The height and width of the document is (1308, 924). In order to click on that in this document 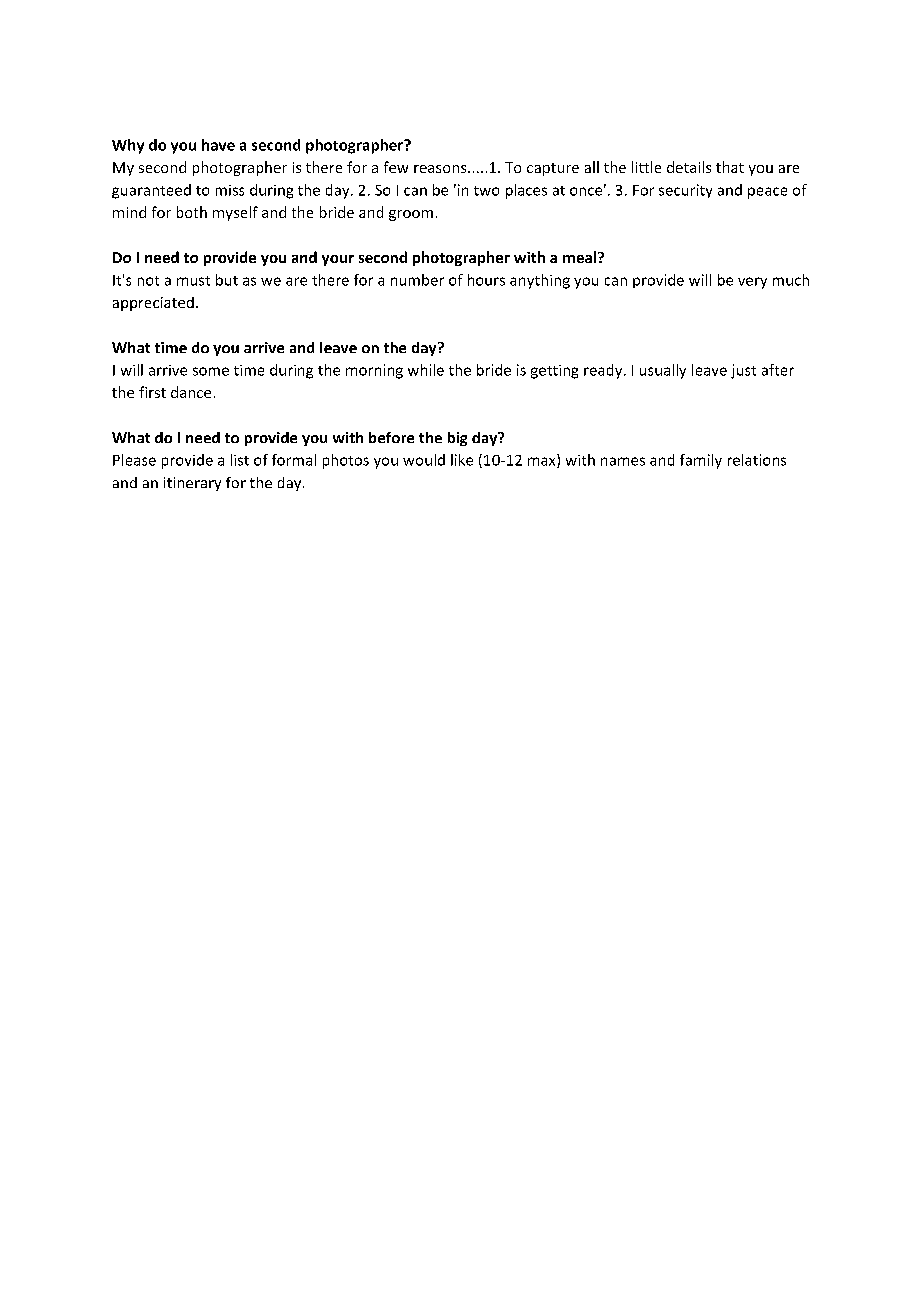, I will do `click(730, 167)`.
